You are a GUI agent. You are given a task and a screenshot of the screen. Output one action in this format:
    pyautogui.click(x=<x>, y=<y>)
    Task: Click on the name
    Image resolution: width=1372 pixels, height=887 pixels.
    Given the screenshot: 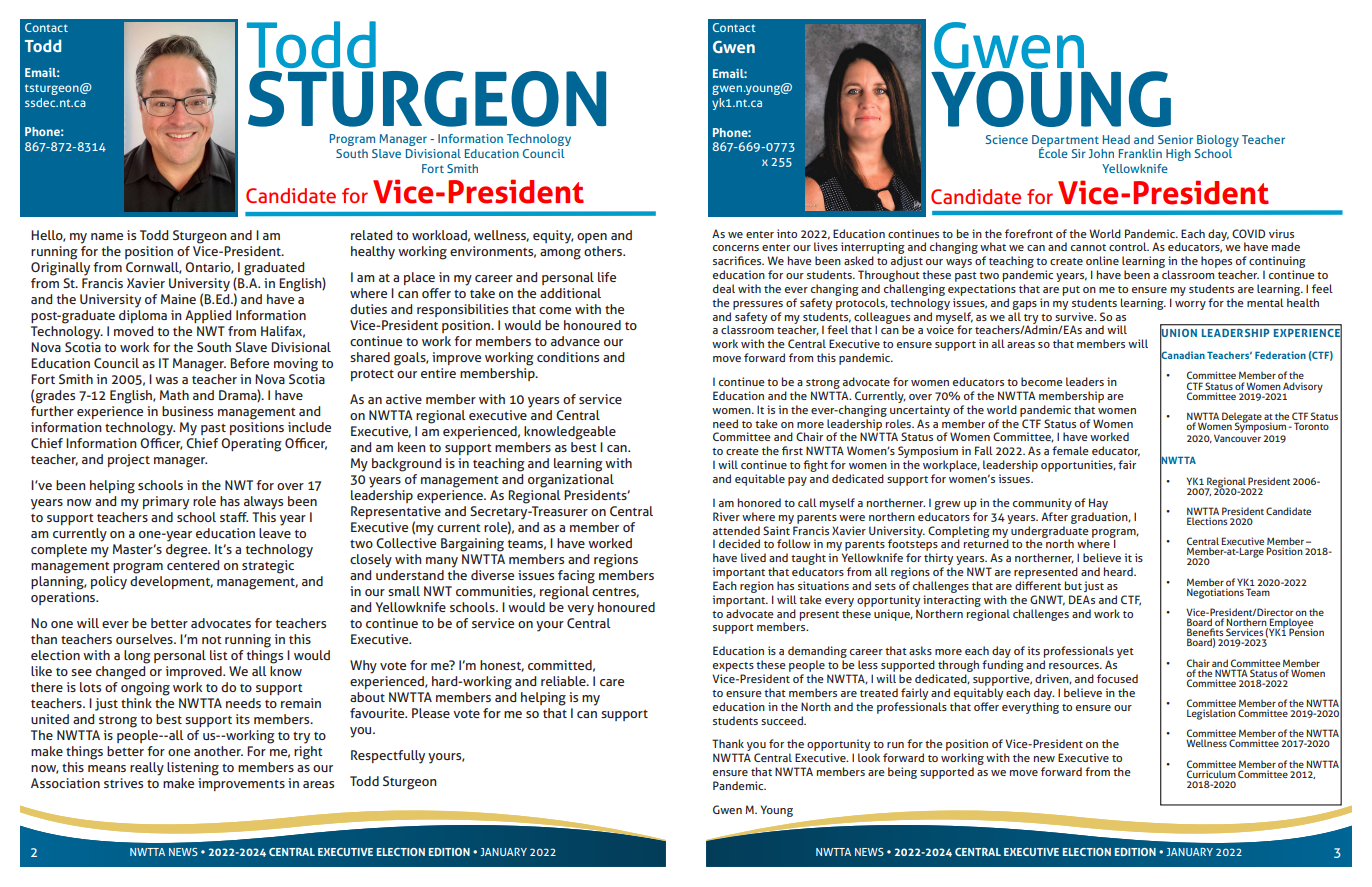 What is the action you would take?
    pyautogui.click(x=107, y=236)
